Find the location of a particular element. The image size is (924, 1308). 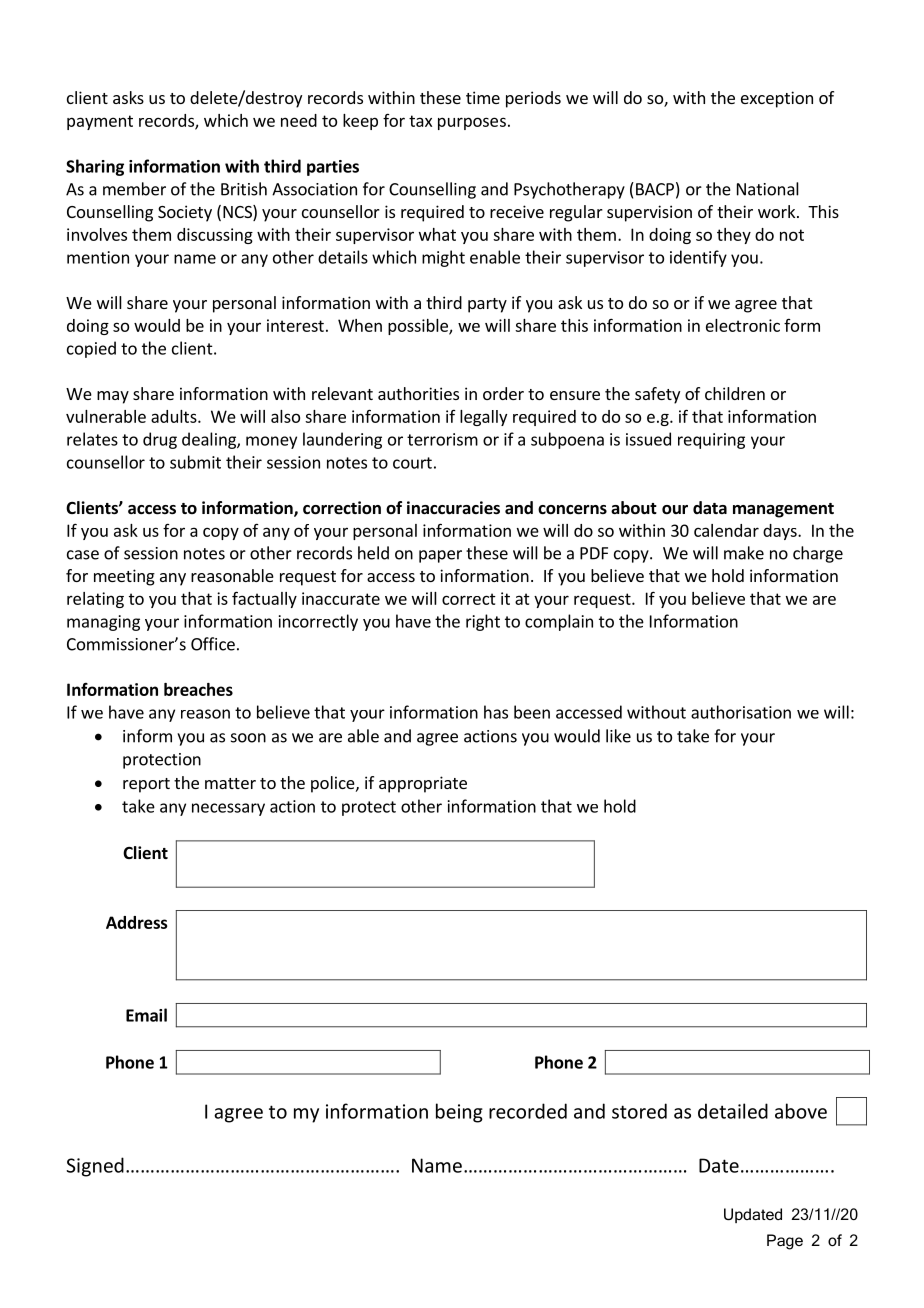

authorities is located at coordinates (418, 393).
